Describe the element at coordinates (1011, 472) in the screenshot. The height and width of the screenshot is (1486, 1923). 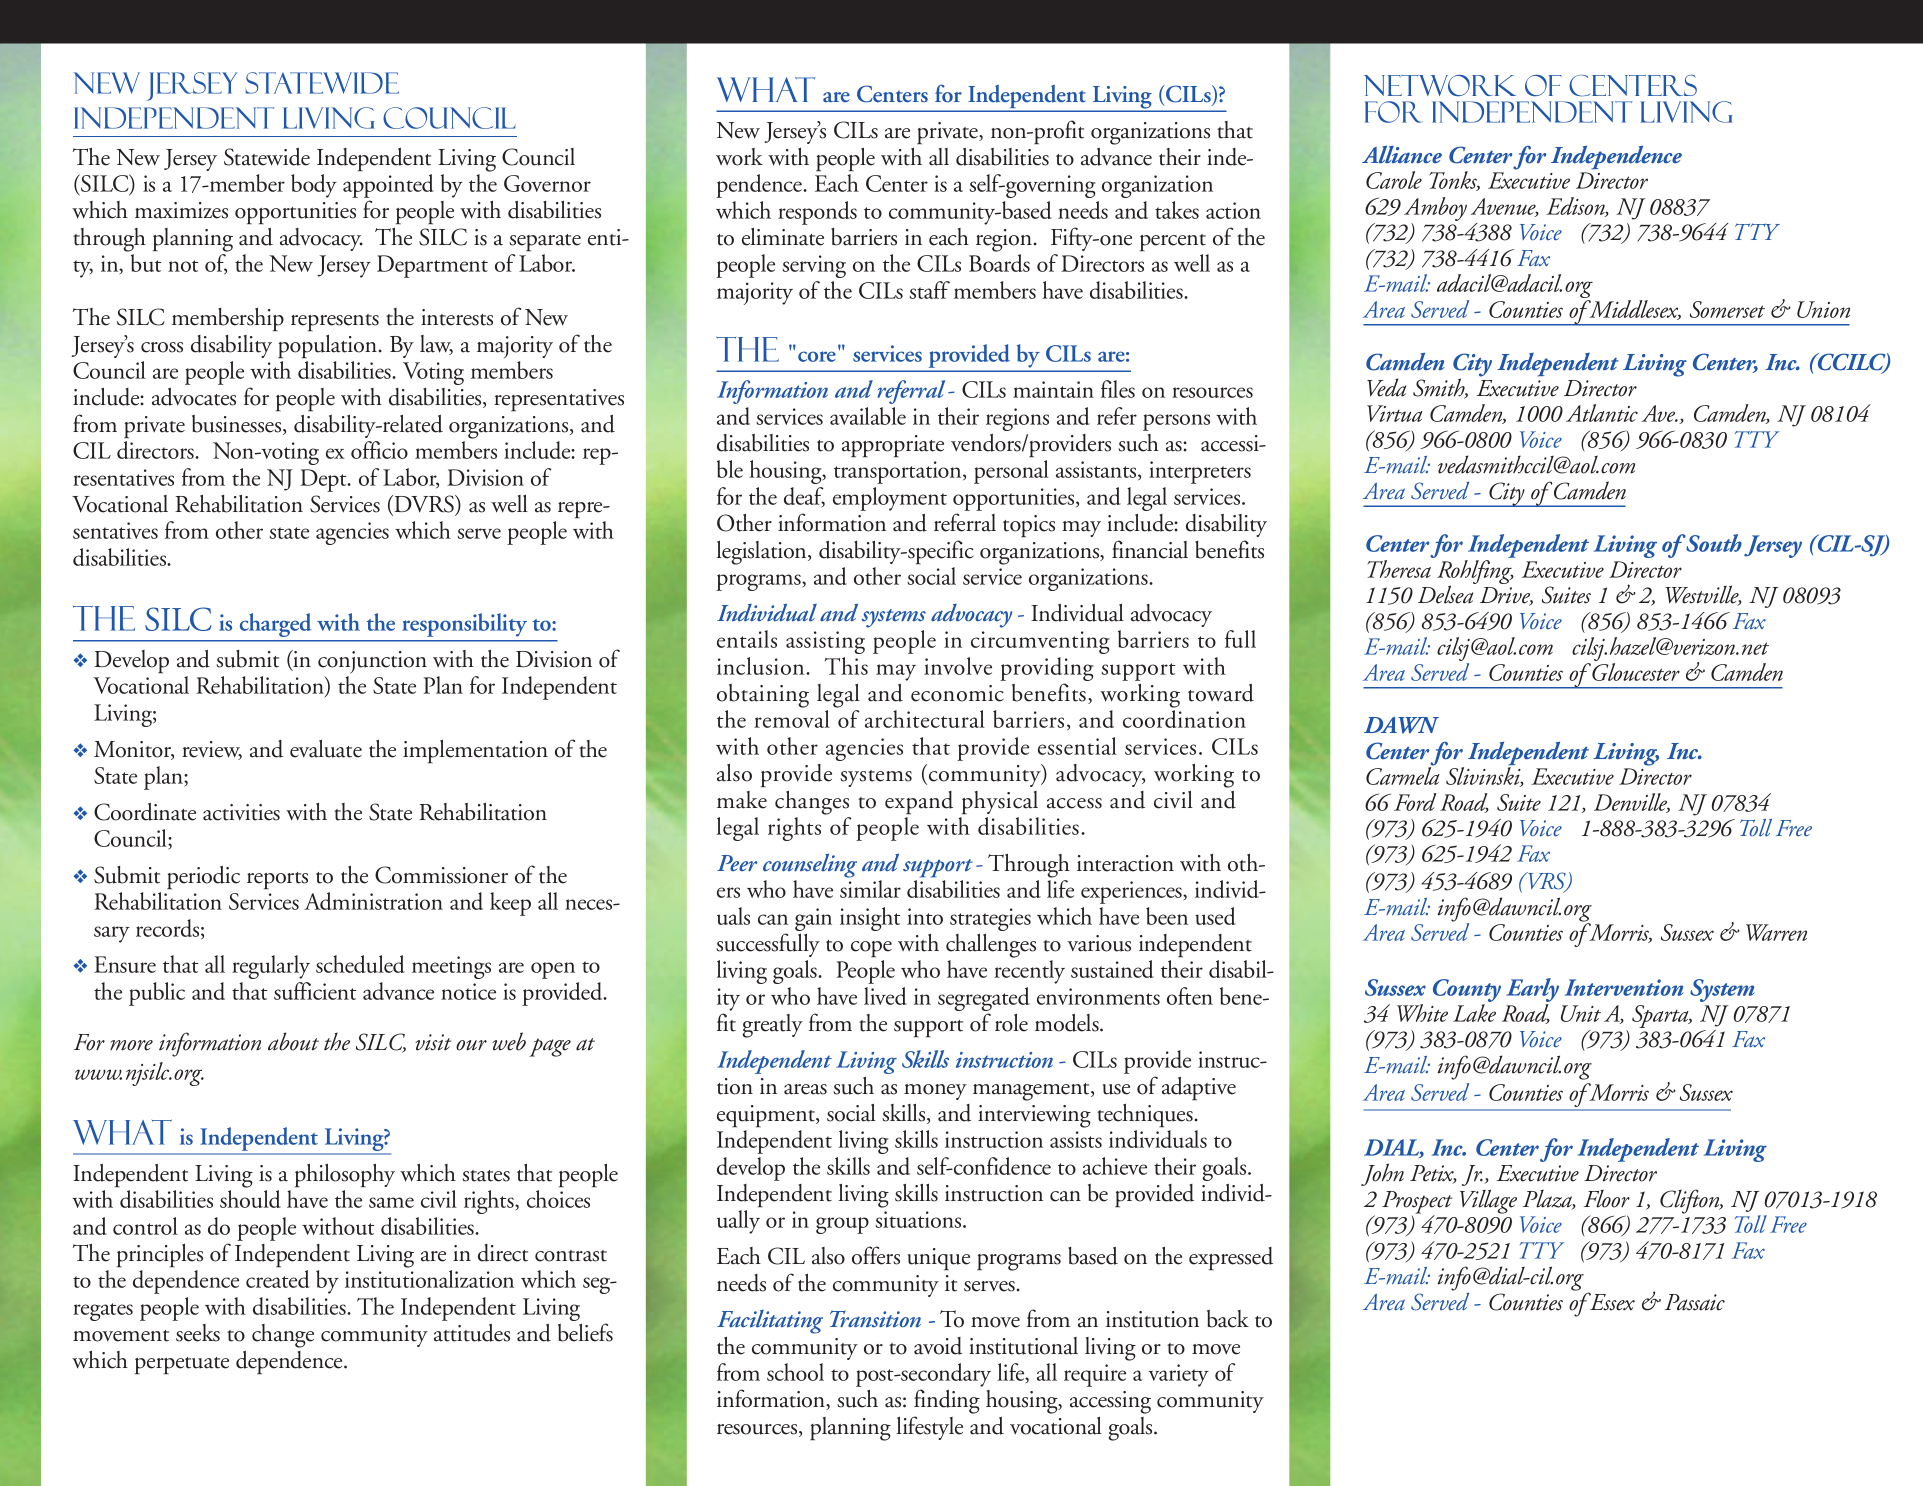
I see `personal` at that location.
